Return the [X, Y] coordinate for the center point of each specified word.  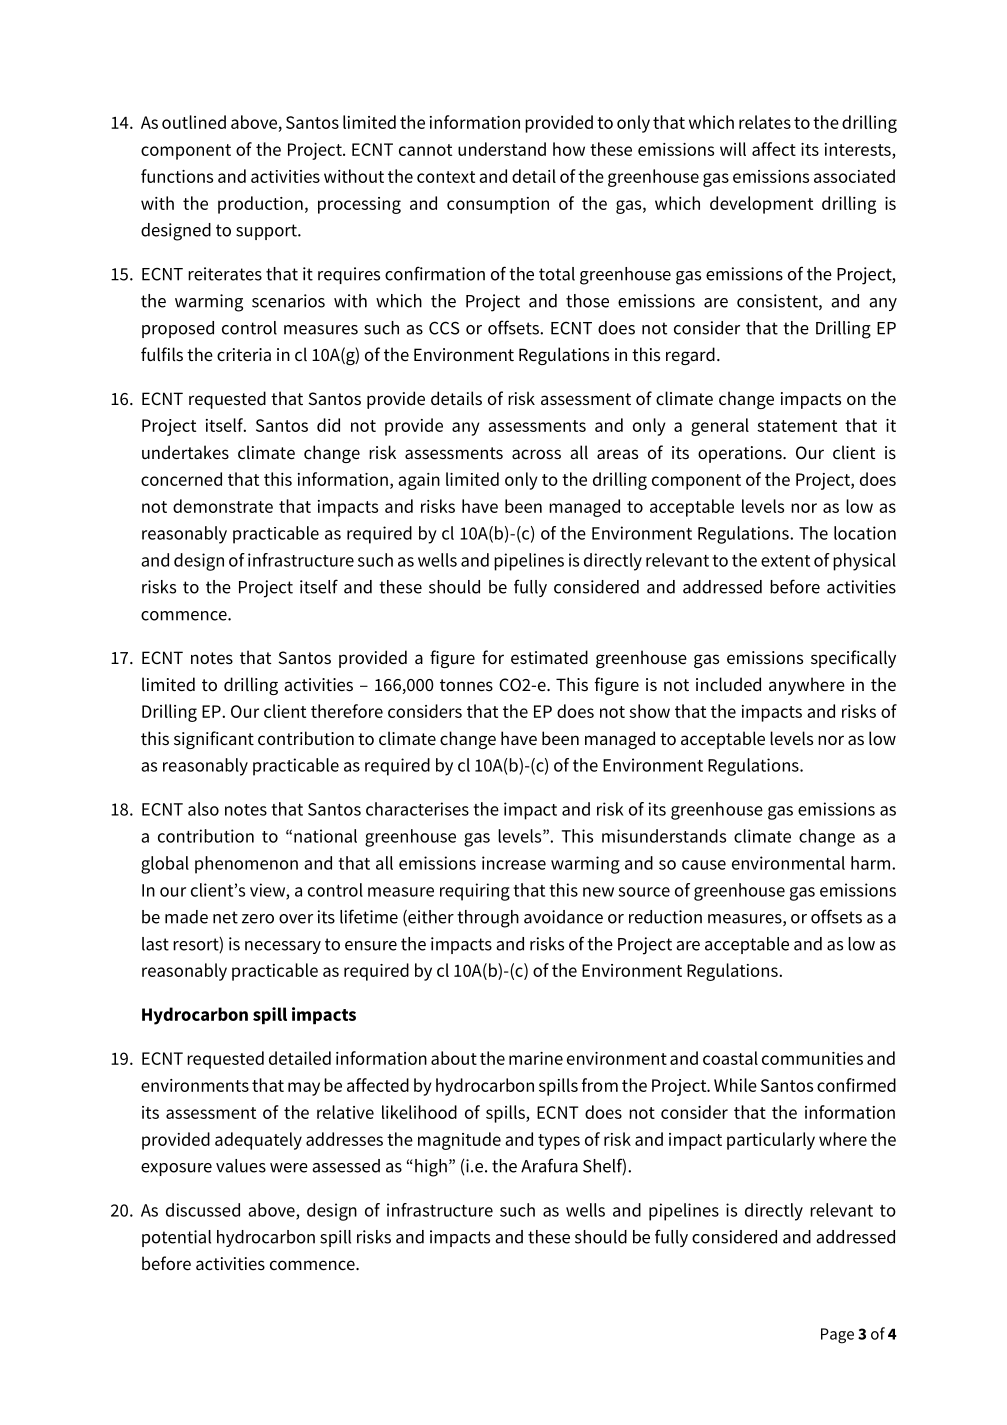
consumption [498, 205]
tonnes [466, 685]
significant [214, 740]
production [260, 205]
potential [176, 1238]
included [728, 684]
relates [765, 122]
